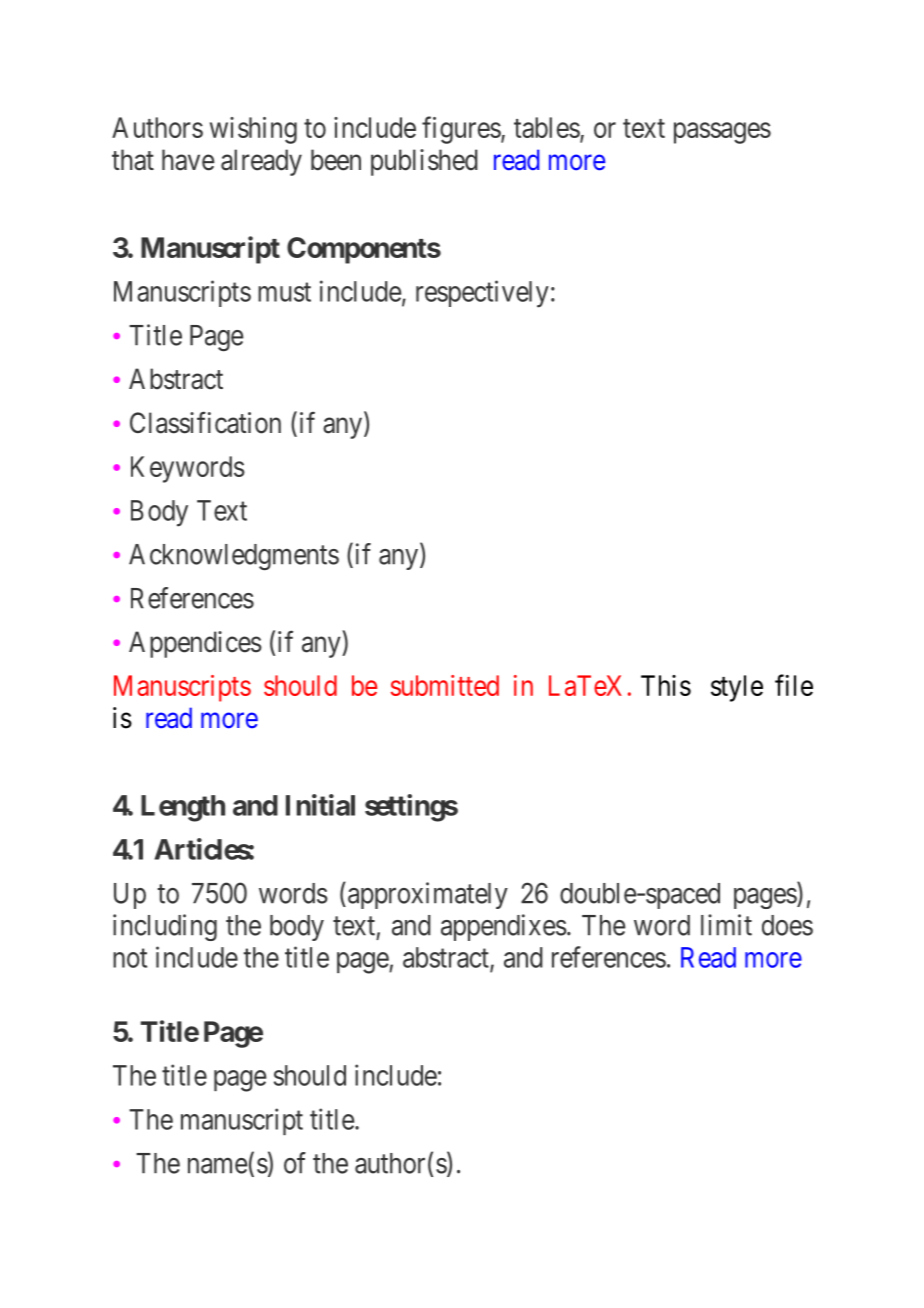 This image has height=1308, width=924. I want to click on This, so click(666, 685).
